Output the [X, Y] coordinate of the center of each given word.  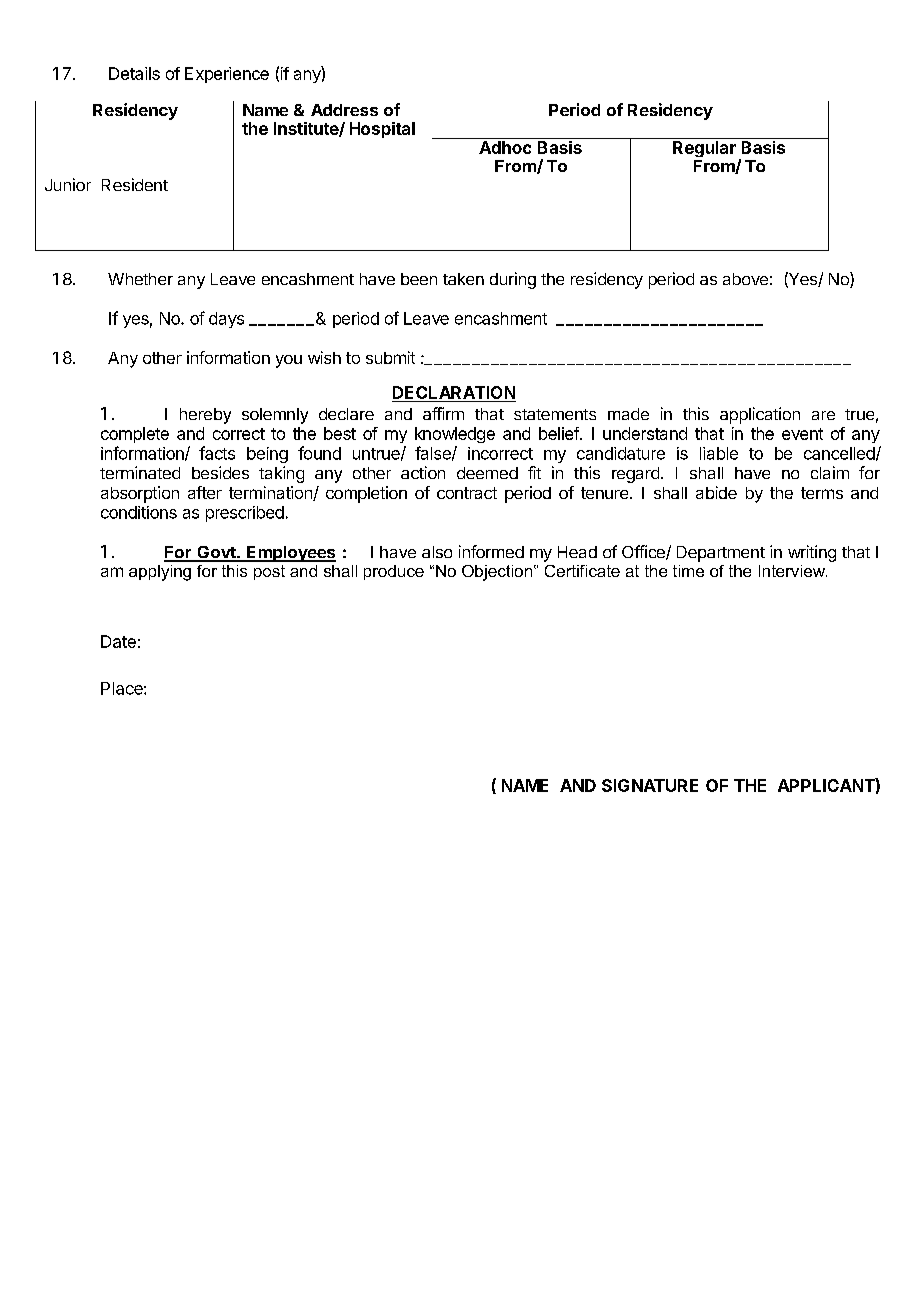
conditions [139, 512]
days [226, 320]
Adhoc [505, 147]
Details [134, 73]
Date [118, 641]
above [745, 279]
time [688, 571]
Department [721, 554]
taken [463, 279]
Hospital [382, 130]
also [437, 552]
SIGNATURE [650, 785]
